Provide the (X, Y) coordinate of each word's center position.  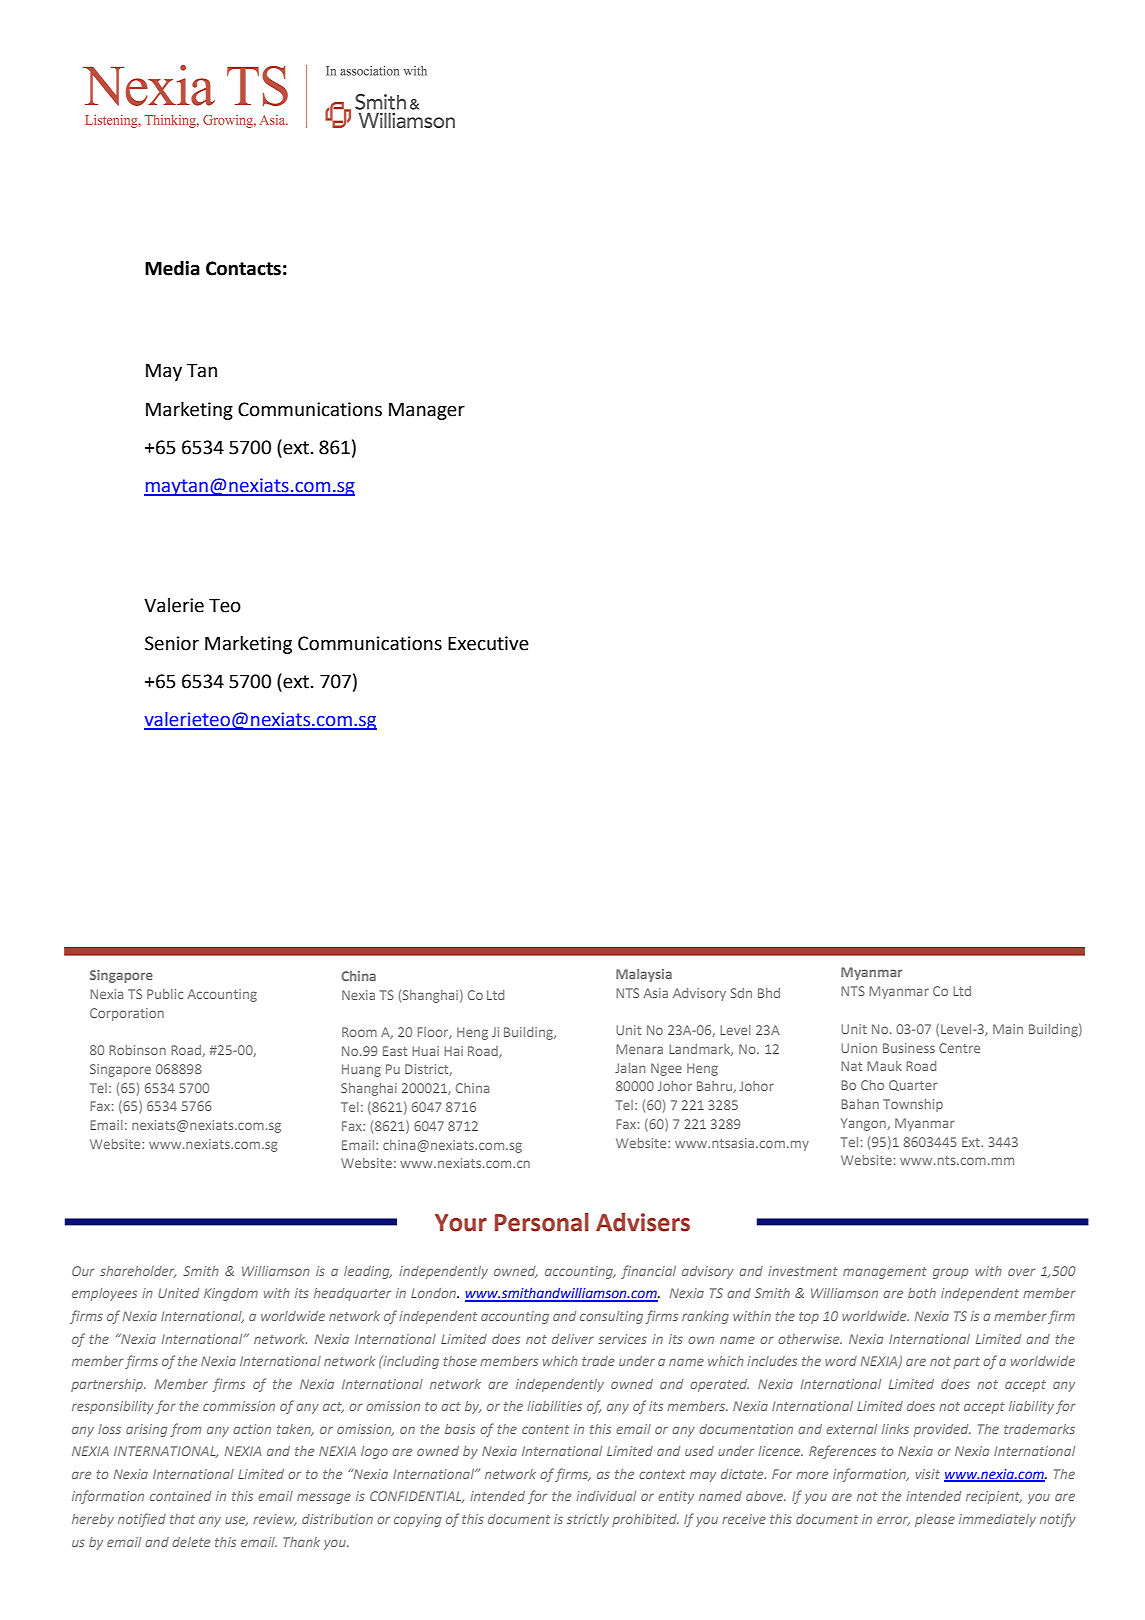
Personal (542, 1222)
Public (165, 994)
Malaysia (644, 975)
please (935, 1520)
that (182, 1519)
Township (913, 1105)
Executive (488, 643)
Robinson (137, 1050)
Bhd (769, 993)
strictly (588, 1520)
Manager (427, 411)
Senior (172, 643)
